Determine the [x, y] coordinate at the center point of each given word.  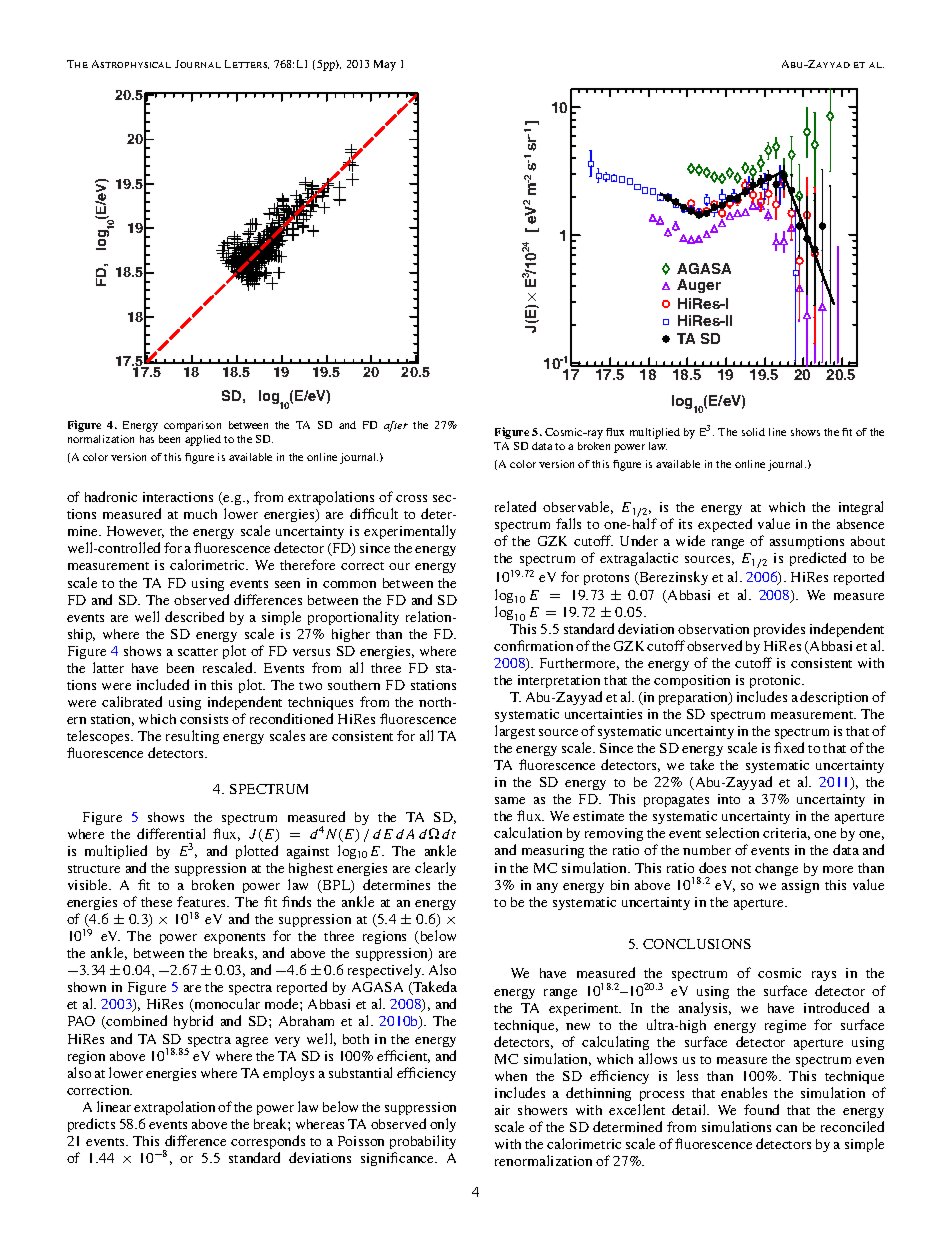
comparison [192, 426]
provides [779, 630]
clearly [435, 869]
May [385, 65]
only [443, 1125]
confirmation [533, 645]
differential [171, 833]
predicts [91, 1125]
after [396, 426]
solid [753, 432]
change [776, 869]
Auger [699, 286]
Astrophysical [131, 64]
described [194, 616]
